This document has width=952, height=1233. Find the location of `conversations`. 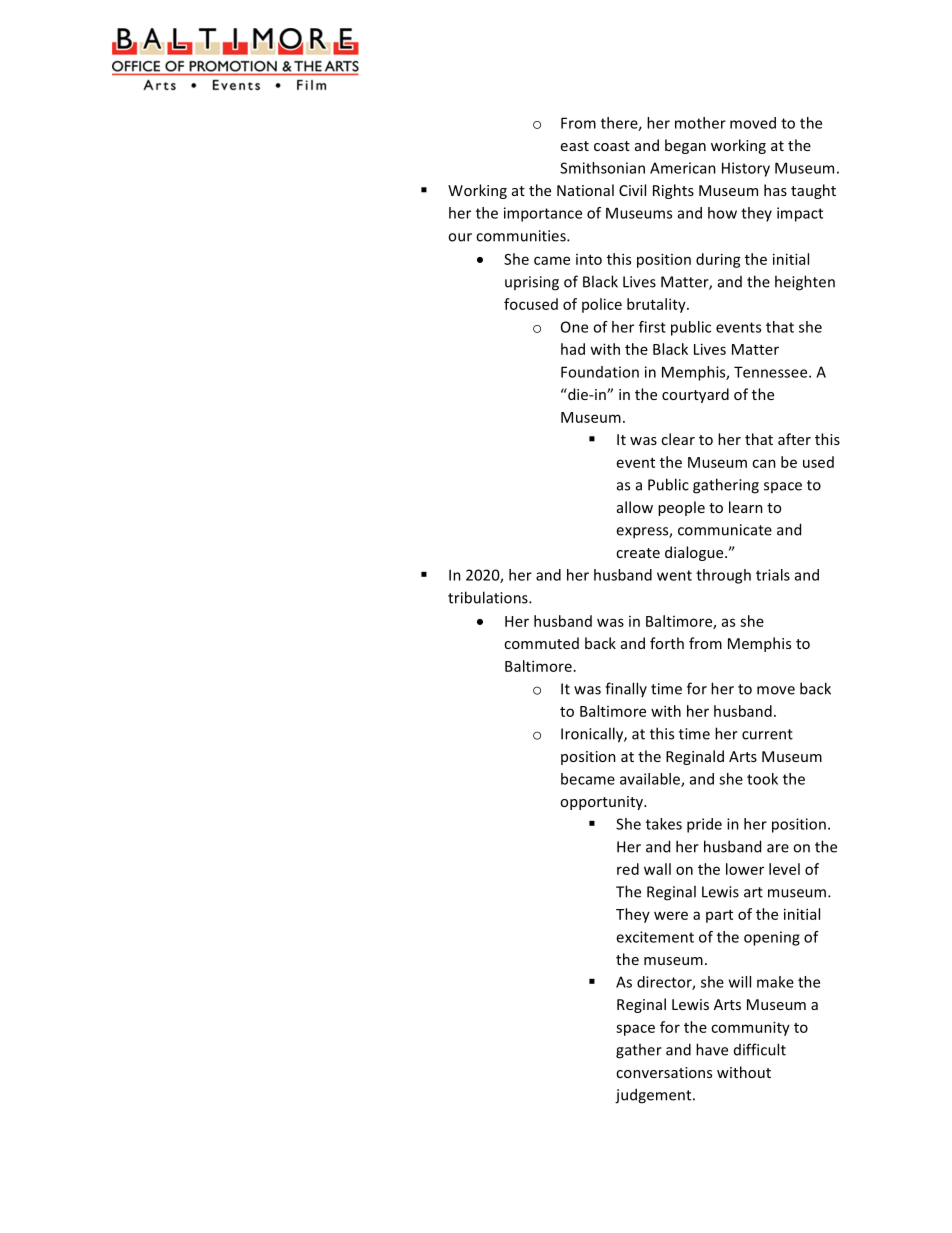

conversations is located at coordinates (664, 1072).
